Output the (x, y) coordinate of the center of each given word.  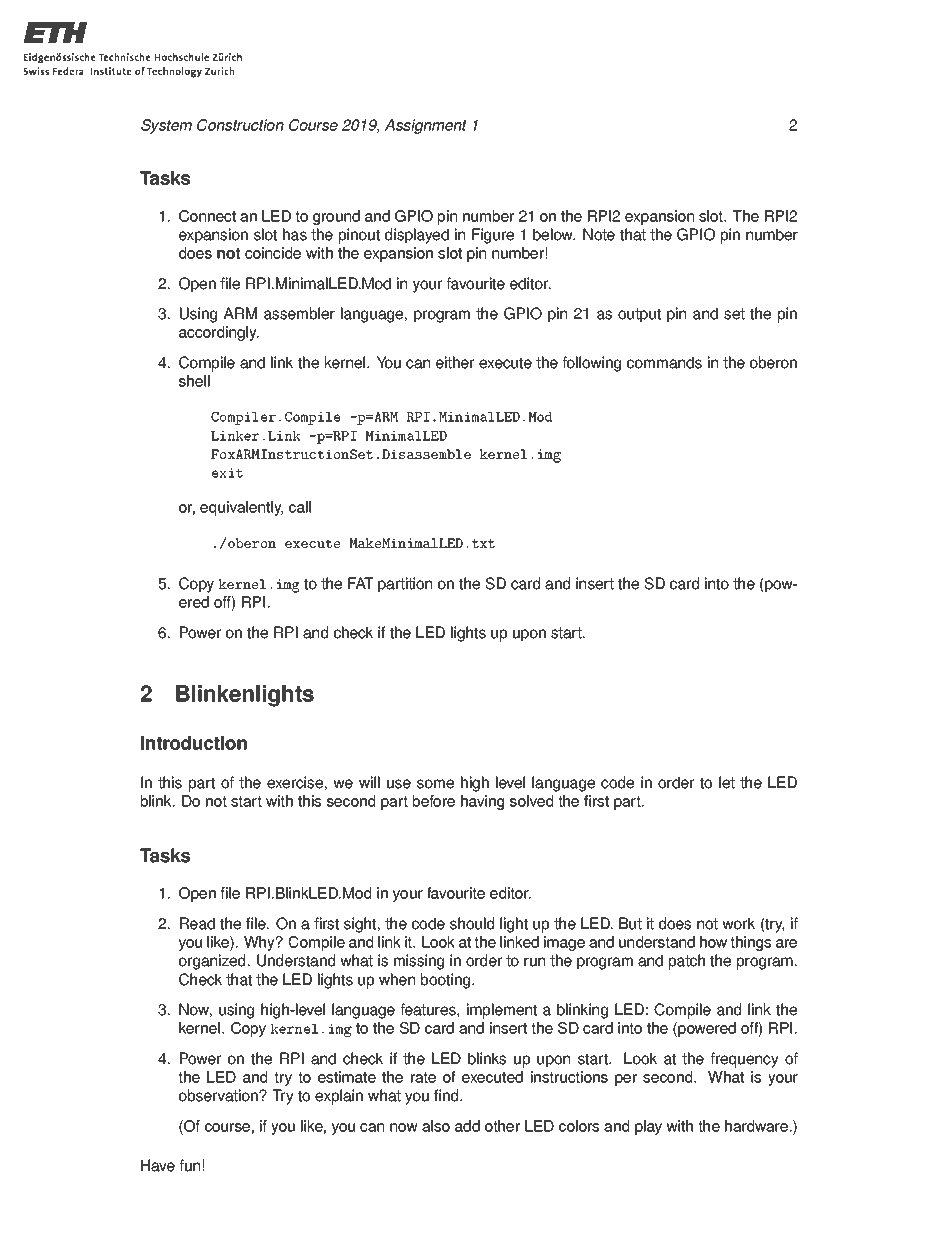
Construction (240, 125)
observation (219, 1095)
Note (599, 234)
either (455, 362)
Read (197, 923)
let (727, 782)
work (738, 923)
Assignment (426, 126)
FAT (360, 583)
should (472, 923)
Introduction (194, 743)
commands (664, 362)
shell (194, 381)
